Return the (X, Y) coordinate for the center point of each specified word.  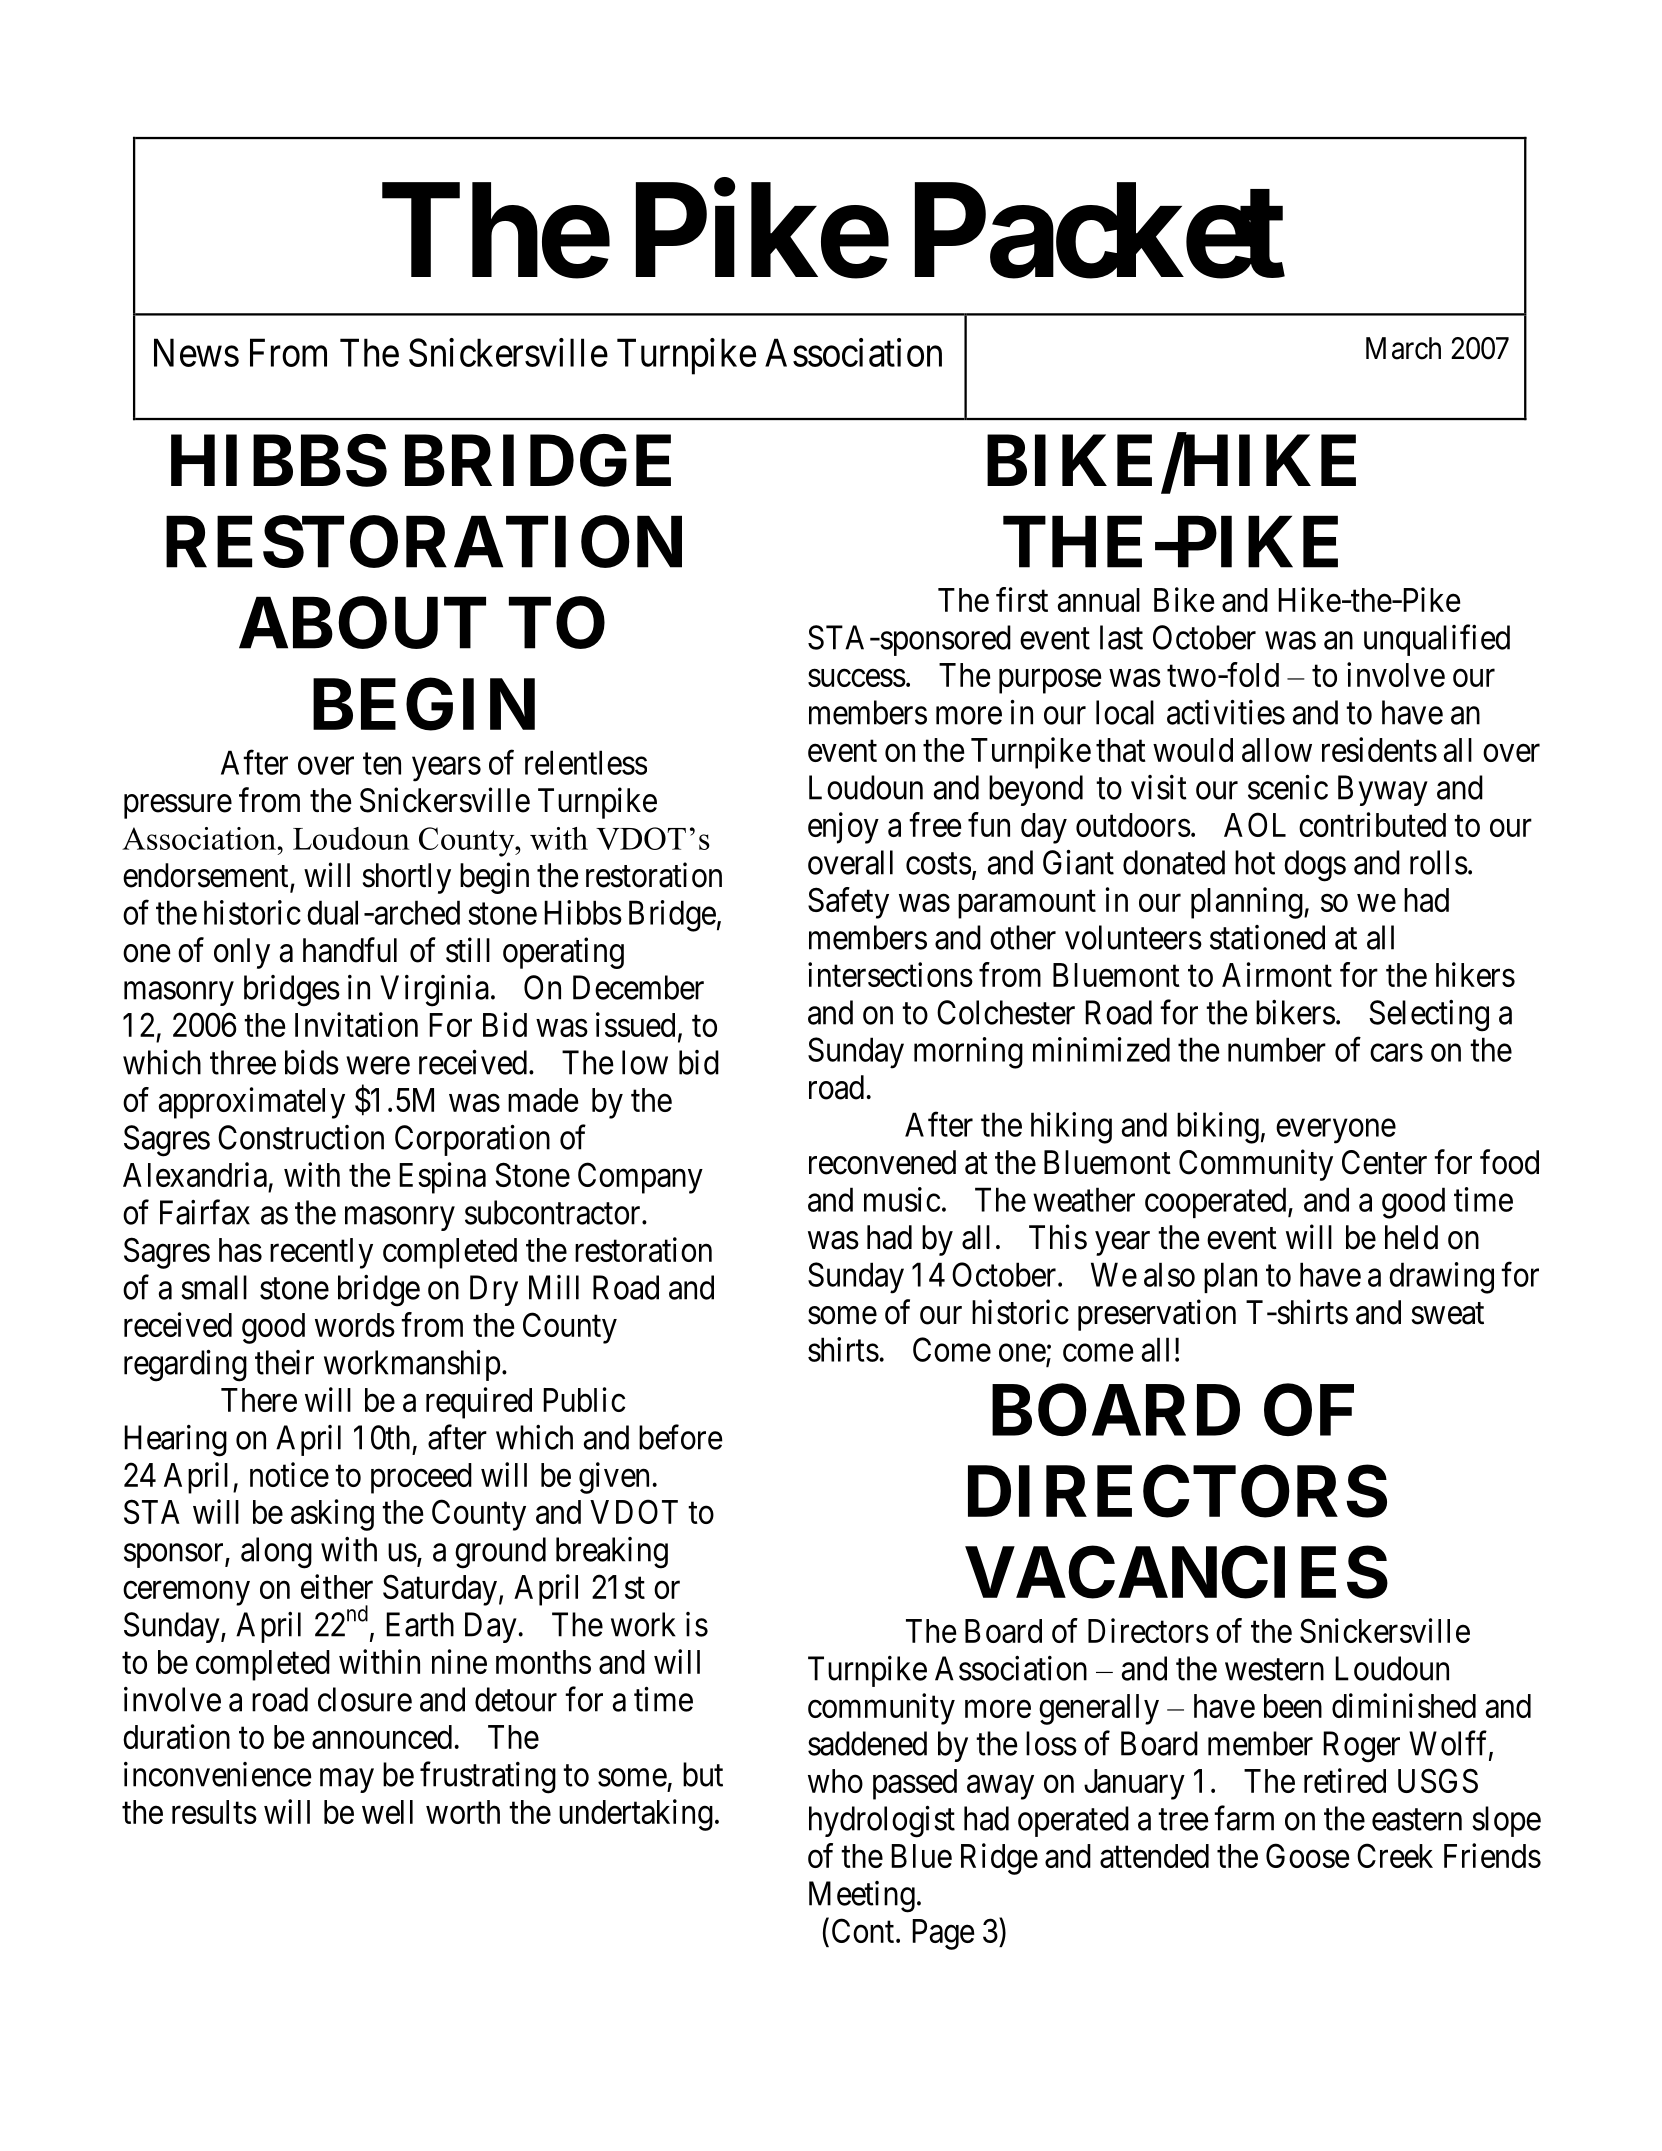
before (681, 1437)
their (284, 1362)
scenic (1288, 787)
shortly (407, 878)
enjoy (843, 828)
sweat (1448, 1314)
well (387, 1812)
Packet (1100, 232)
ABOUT (362, 623)
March (1403, 348)
